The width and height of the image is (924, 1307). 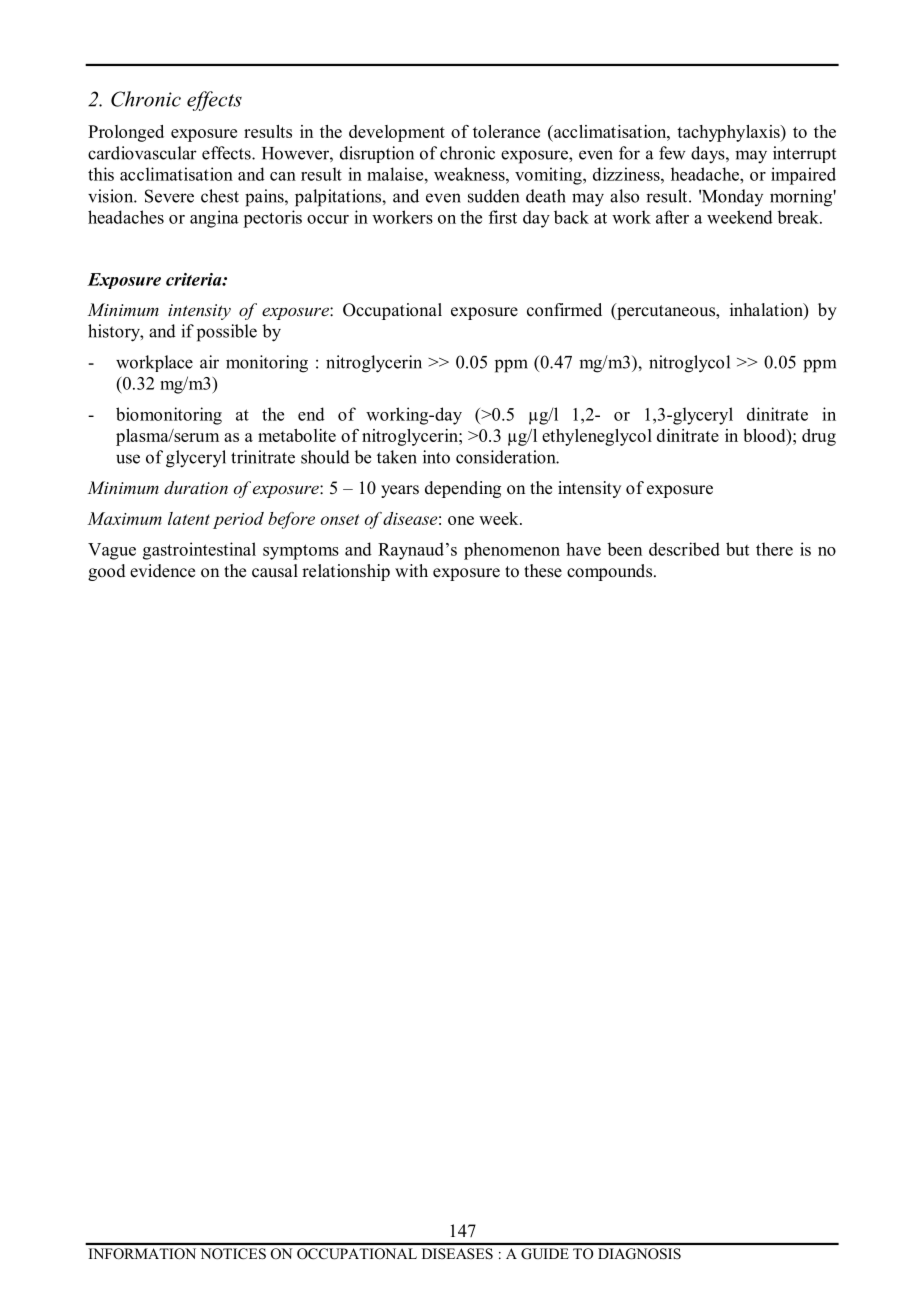 I want to click on latent, so click(x=189, y=518).
